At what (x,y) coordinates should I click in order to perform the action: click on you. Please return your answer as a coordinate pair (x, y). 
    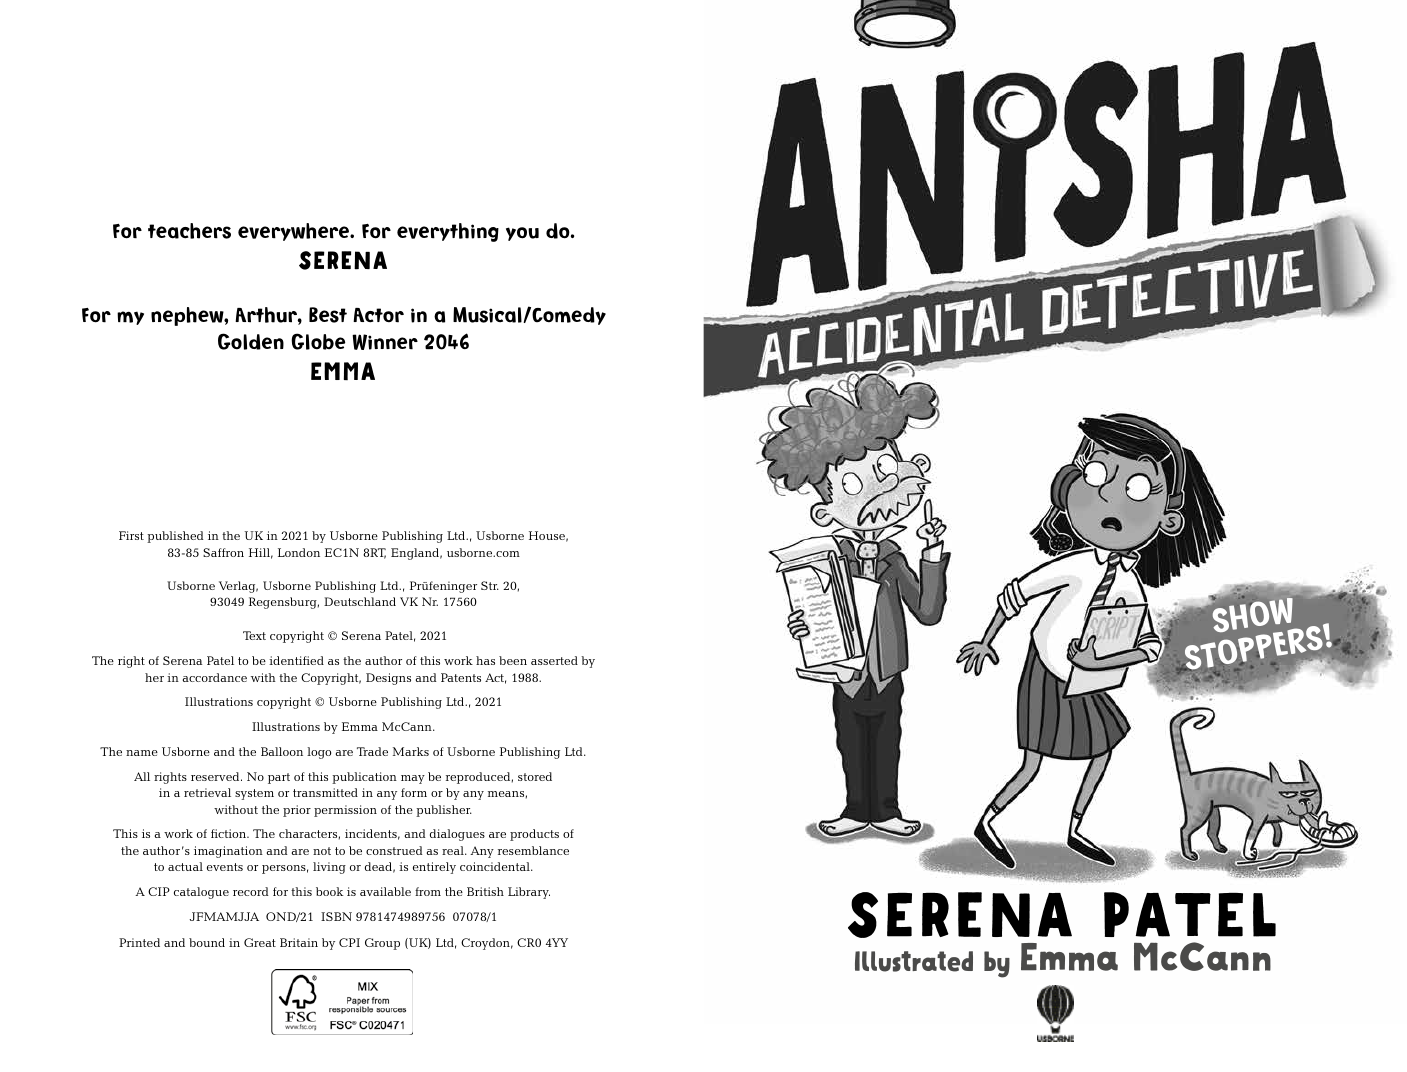
    Looking at the image, I should click on (522, 234).
